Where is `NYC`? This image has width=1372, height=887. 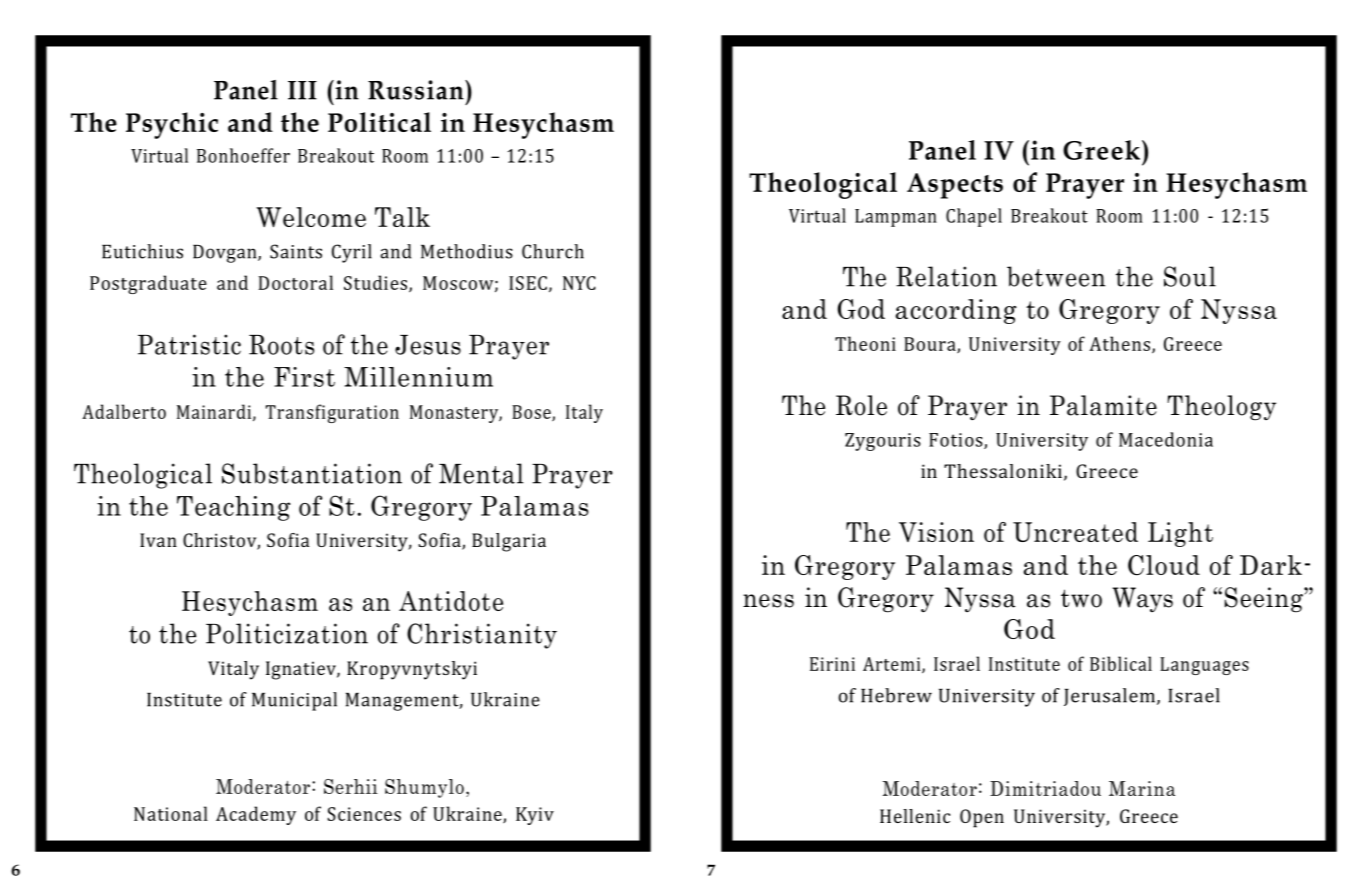
NYC is located at coordinates (579, 283).
